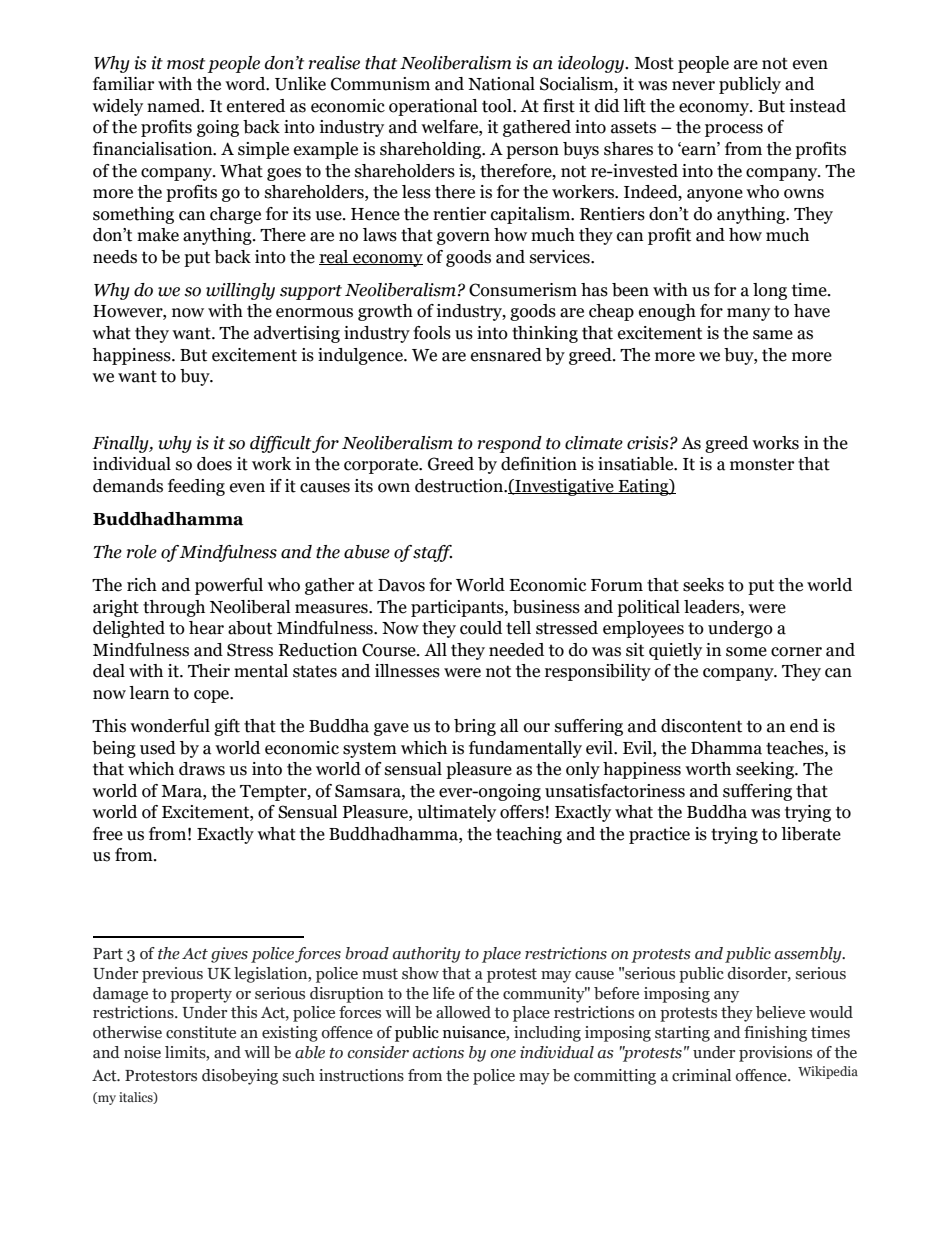 The height and width of the screenshot is (1233, 952). Describe the element at coordinates (734, 130) in the screenshot. I see `process` at that location.
